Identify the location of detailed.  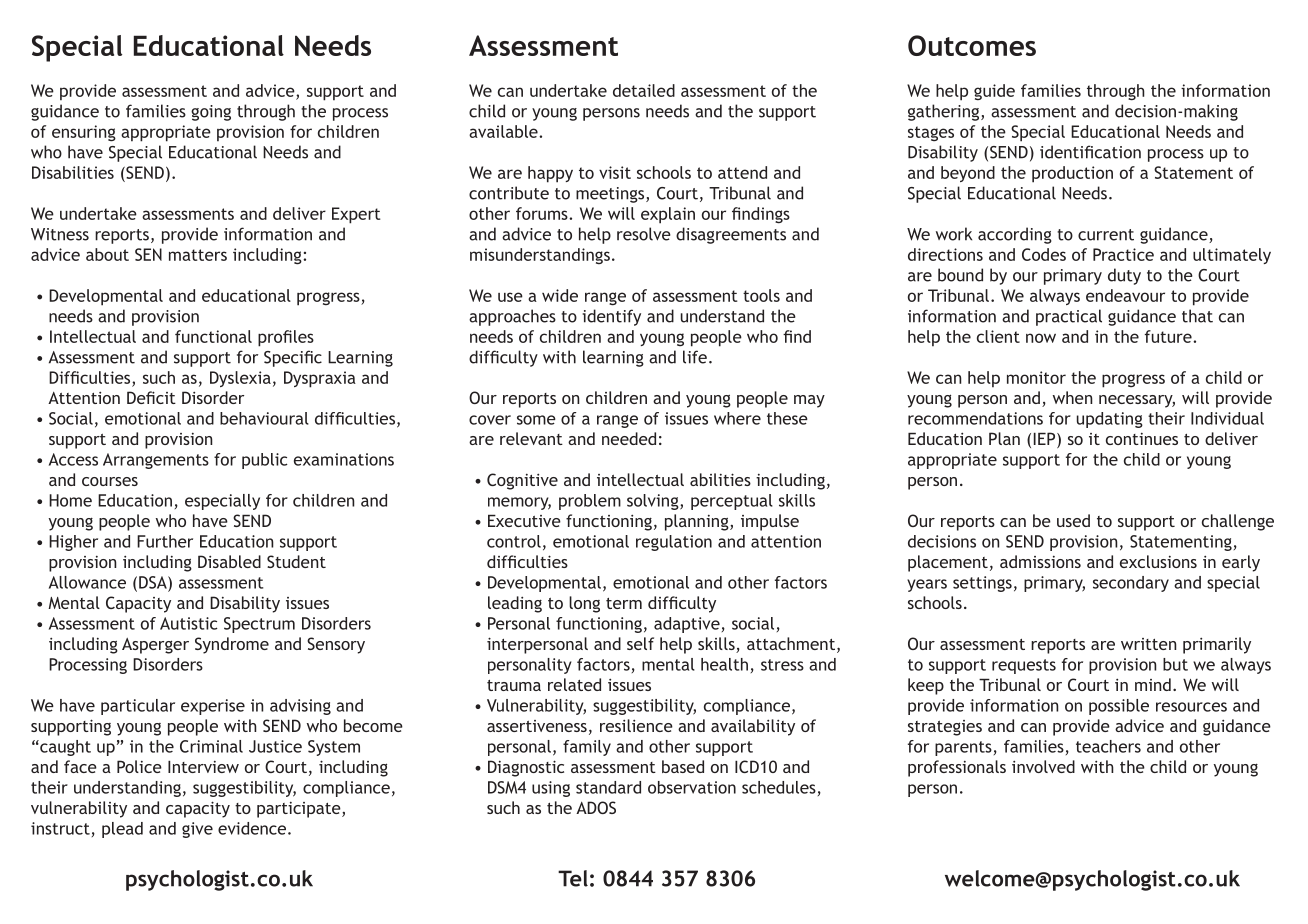
(644, 90).
